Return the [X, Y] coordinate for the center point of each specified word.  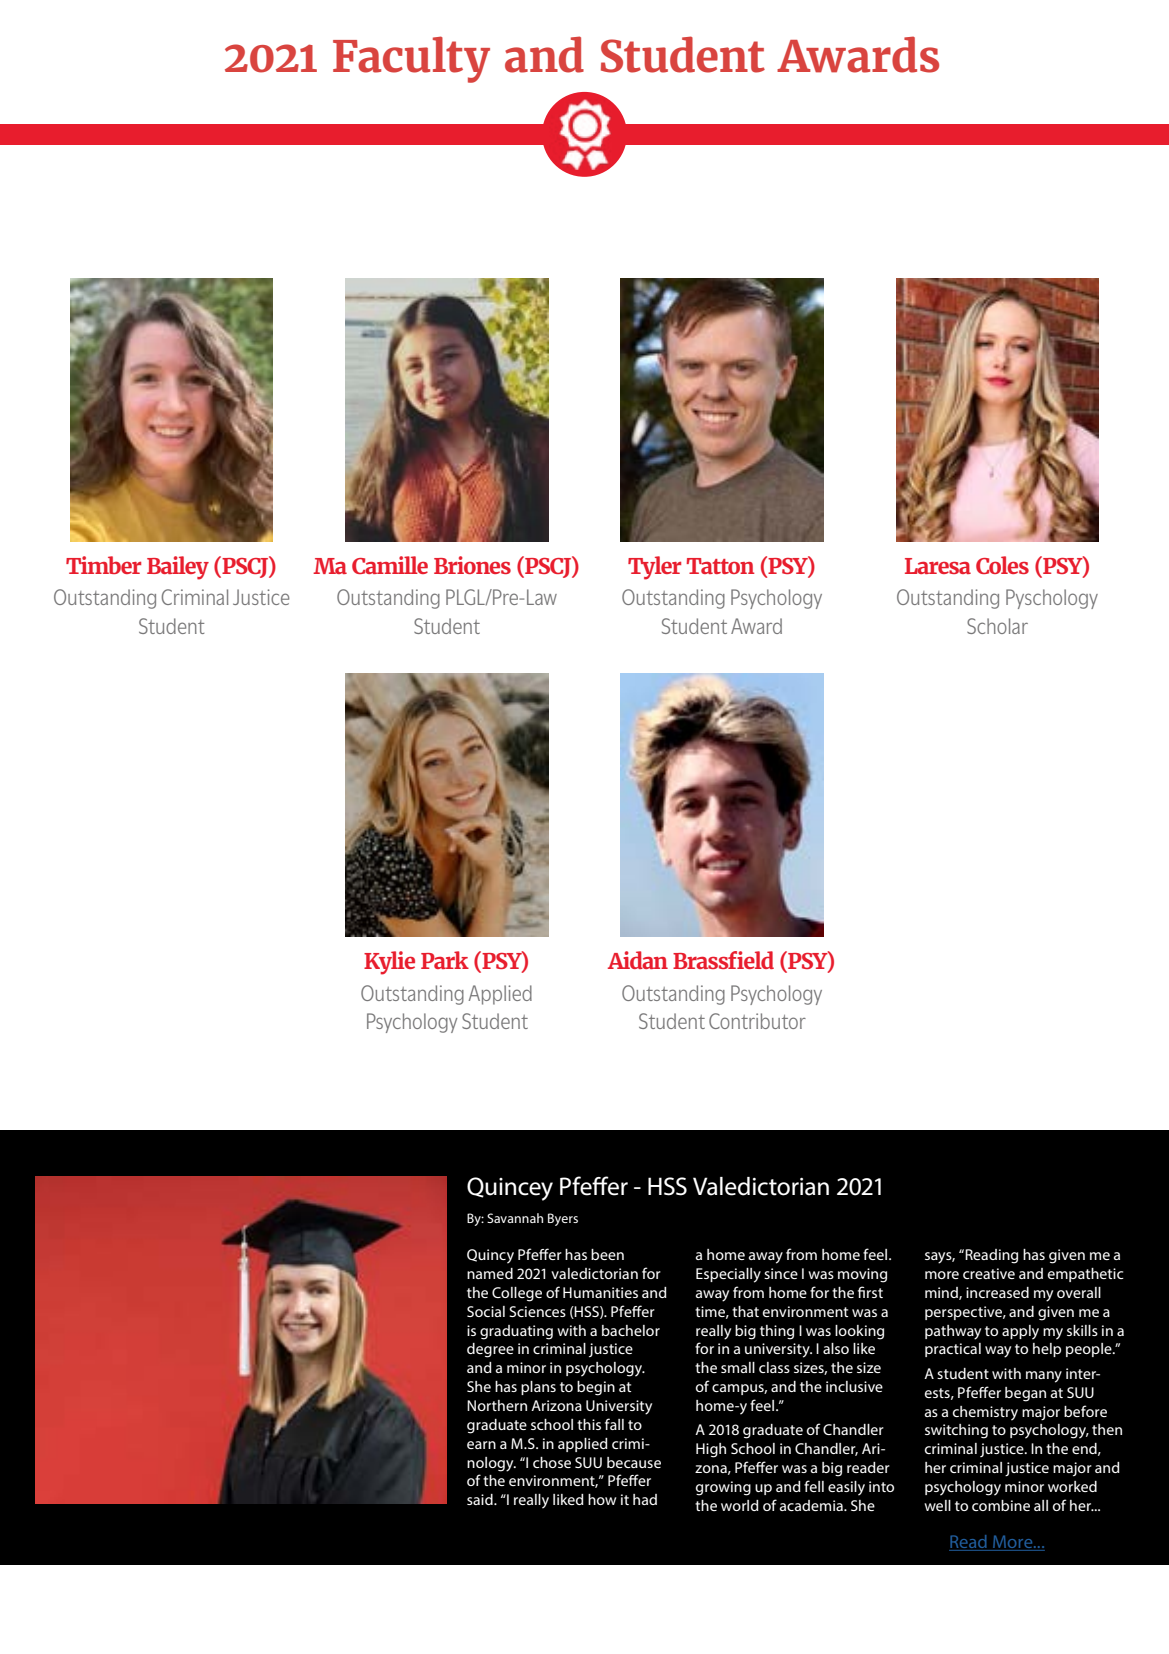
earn [481, 1445]
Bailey [178, 568]
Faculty [411, 59]
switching [956, 1431]
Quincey [510, 1189]
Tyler [654, 568]
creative [989, 1273]
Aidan [638, 960]
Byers [563, 1219]
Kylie [389, 963]
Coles [1002, 565]
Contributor [757, 1021]
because [634, 1462]
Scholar [997, 626]
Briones [472, 565]
